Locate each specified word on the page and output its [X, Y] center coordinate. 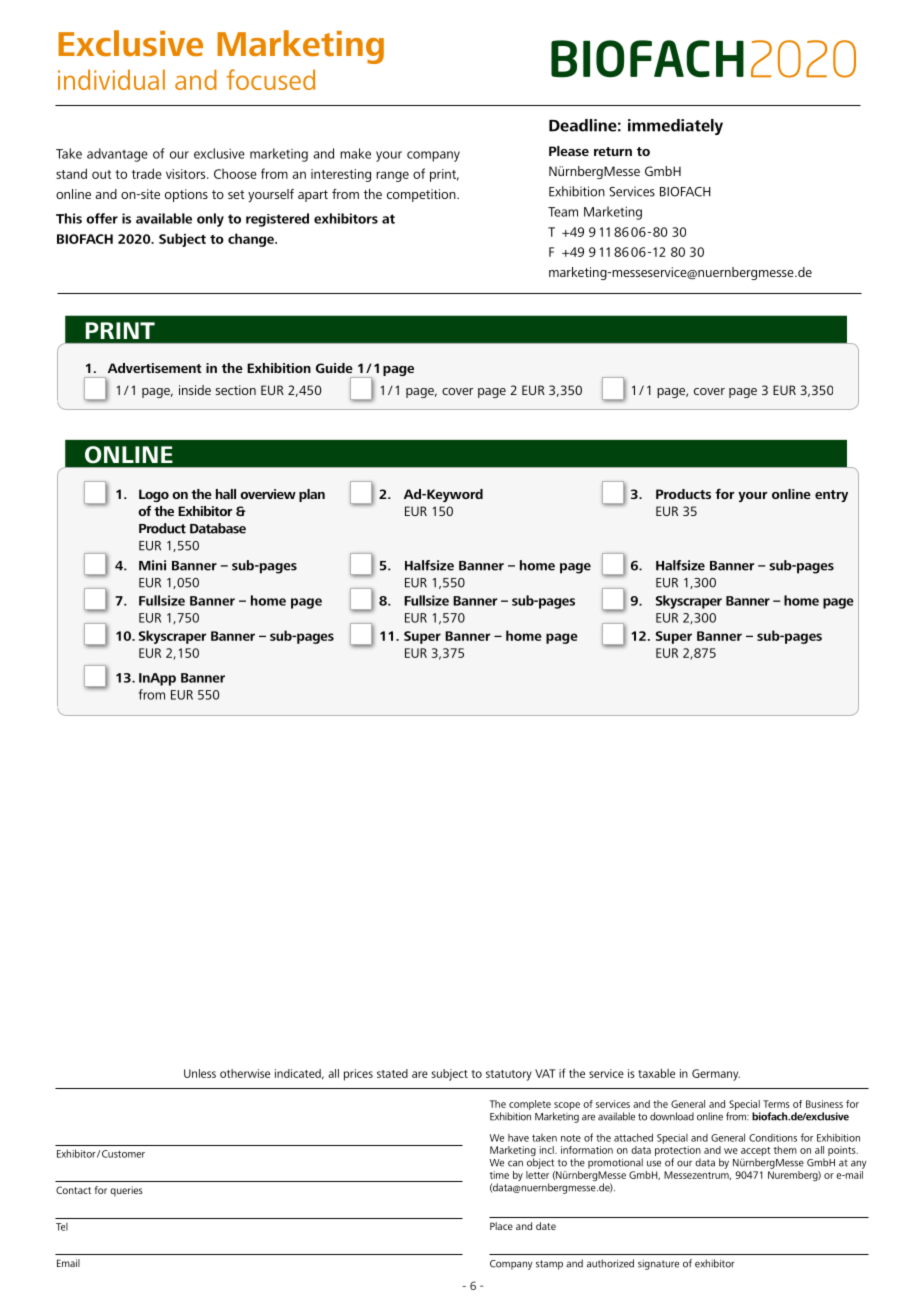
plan [312, 495]
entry [831, 496]
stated [392, 1073]
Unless [200, 1073]
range [392, 176]
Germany [716, 1075]
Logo [154, 495]
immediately [675, 127]
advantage [117, 155]
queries [126, 1191]
